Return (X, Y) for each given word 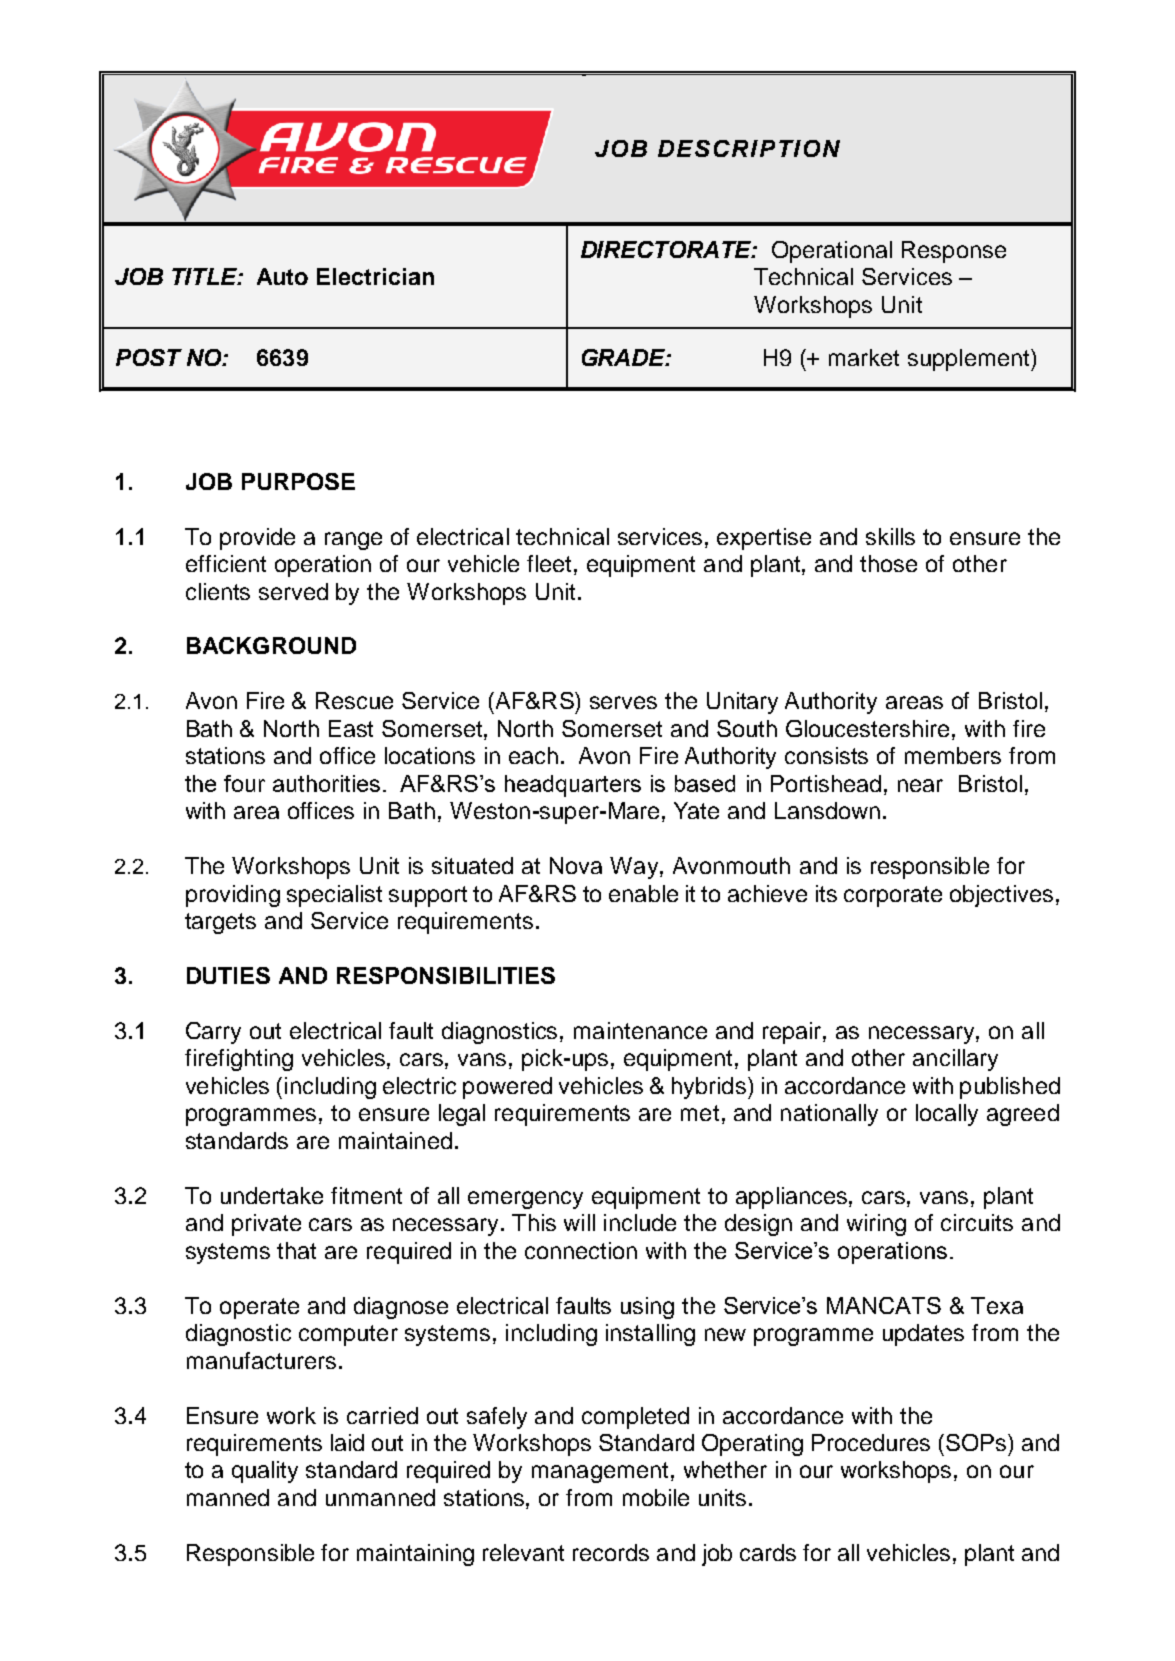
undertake (272, 1195)
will (579, 1222)
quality (265, 1472)
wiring (876, 1225)
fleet (549, 563)
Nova (576, 865)
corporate (893, 896)
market (864, 357)
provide (257, 539)
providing (233, 896)
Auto (282, 276)
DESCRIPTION (749, 148)
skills (890, 536)
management (600, 1472)
